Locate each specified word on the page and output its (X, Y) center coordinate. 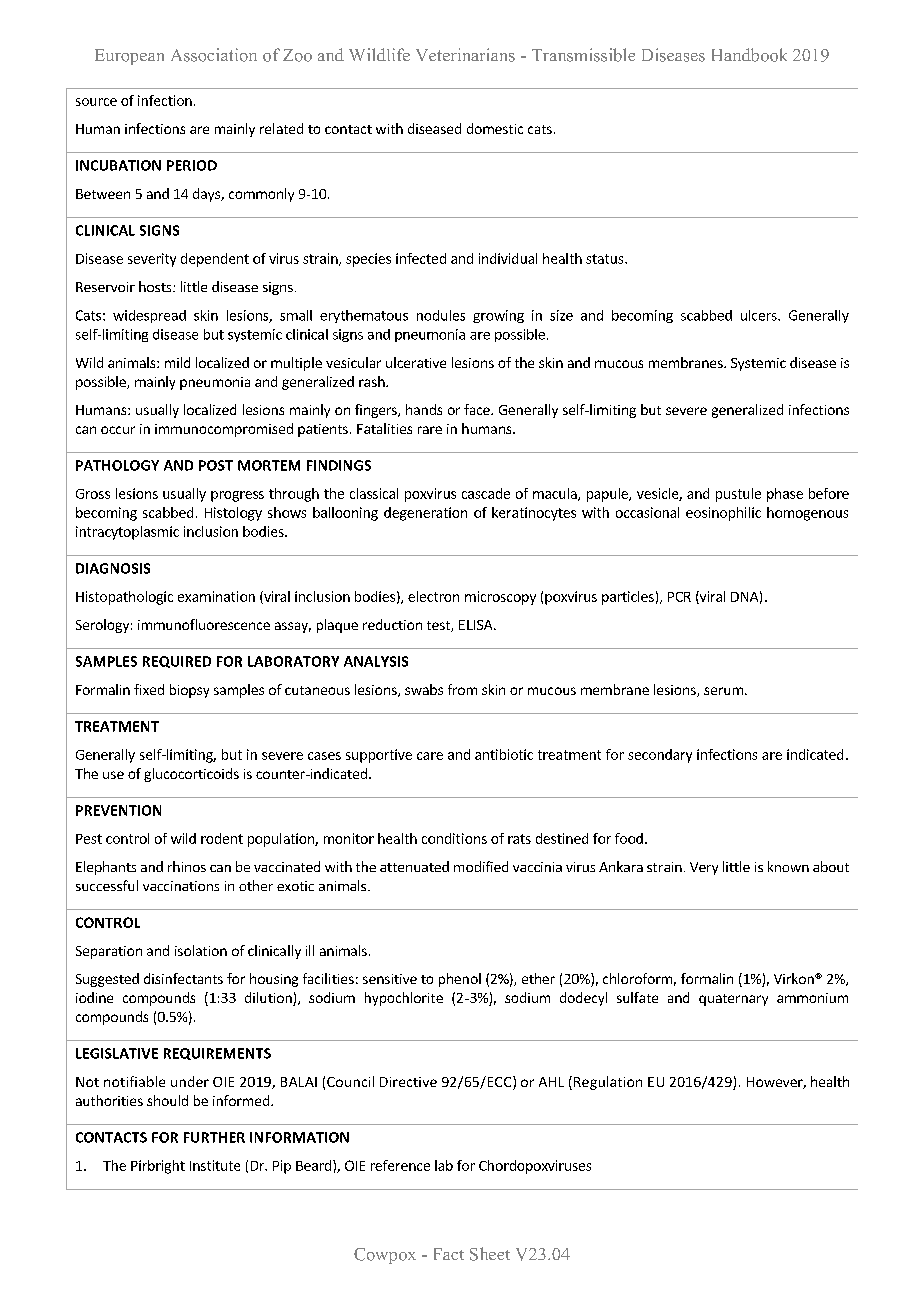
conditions (454, 838)
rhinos (187, 866)
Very (704, 868)
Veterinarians (465, 55)
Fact (449, 1254)
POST (216, 465)
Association (214, 55)
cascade (486, 493)
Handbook (749, 55)
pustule (738, 495)
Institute (215, 1165)
